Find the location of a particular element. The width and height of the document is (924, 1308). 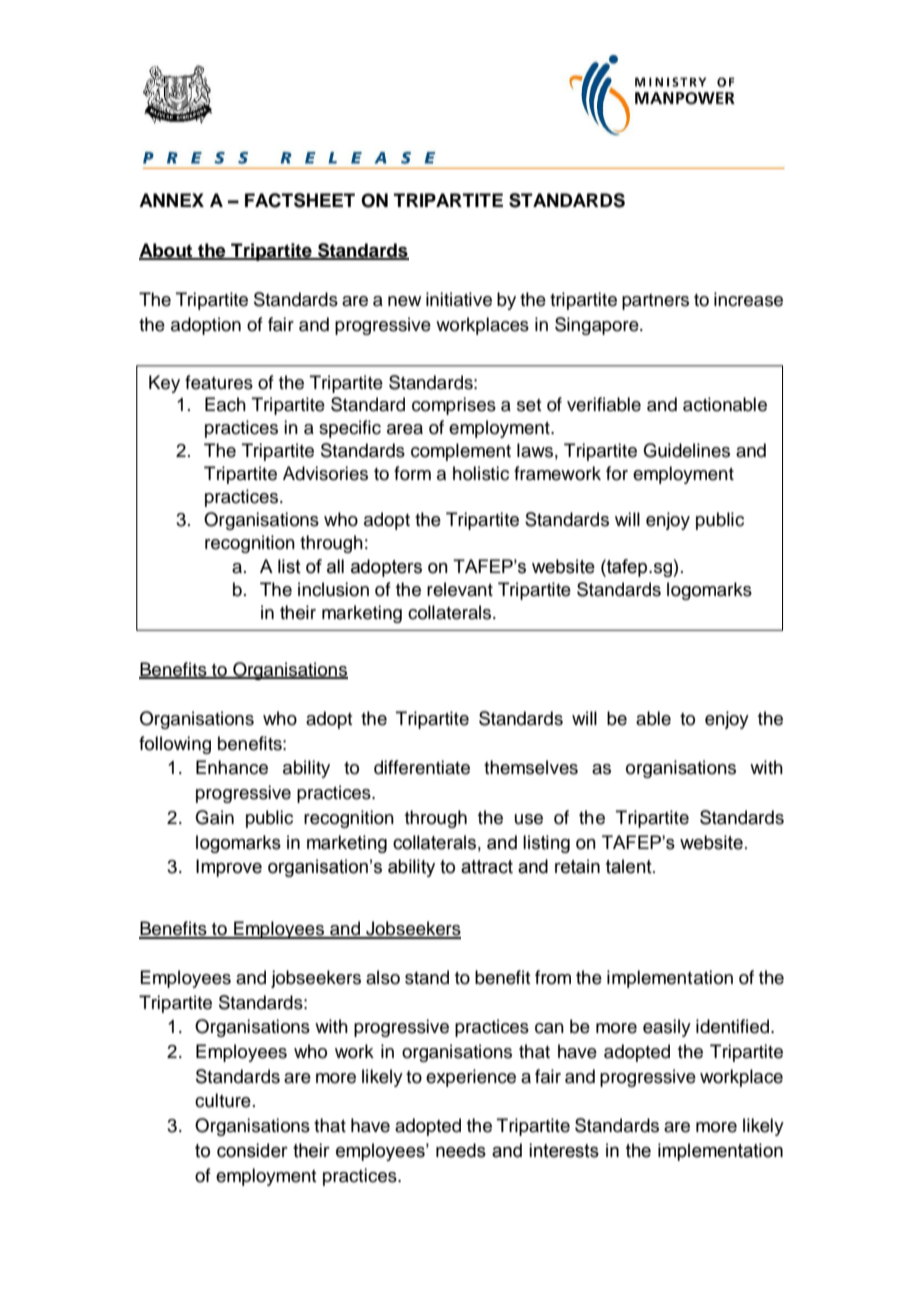

culture is located at coordinates (223, 1100).
